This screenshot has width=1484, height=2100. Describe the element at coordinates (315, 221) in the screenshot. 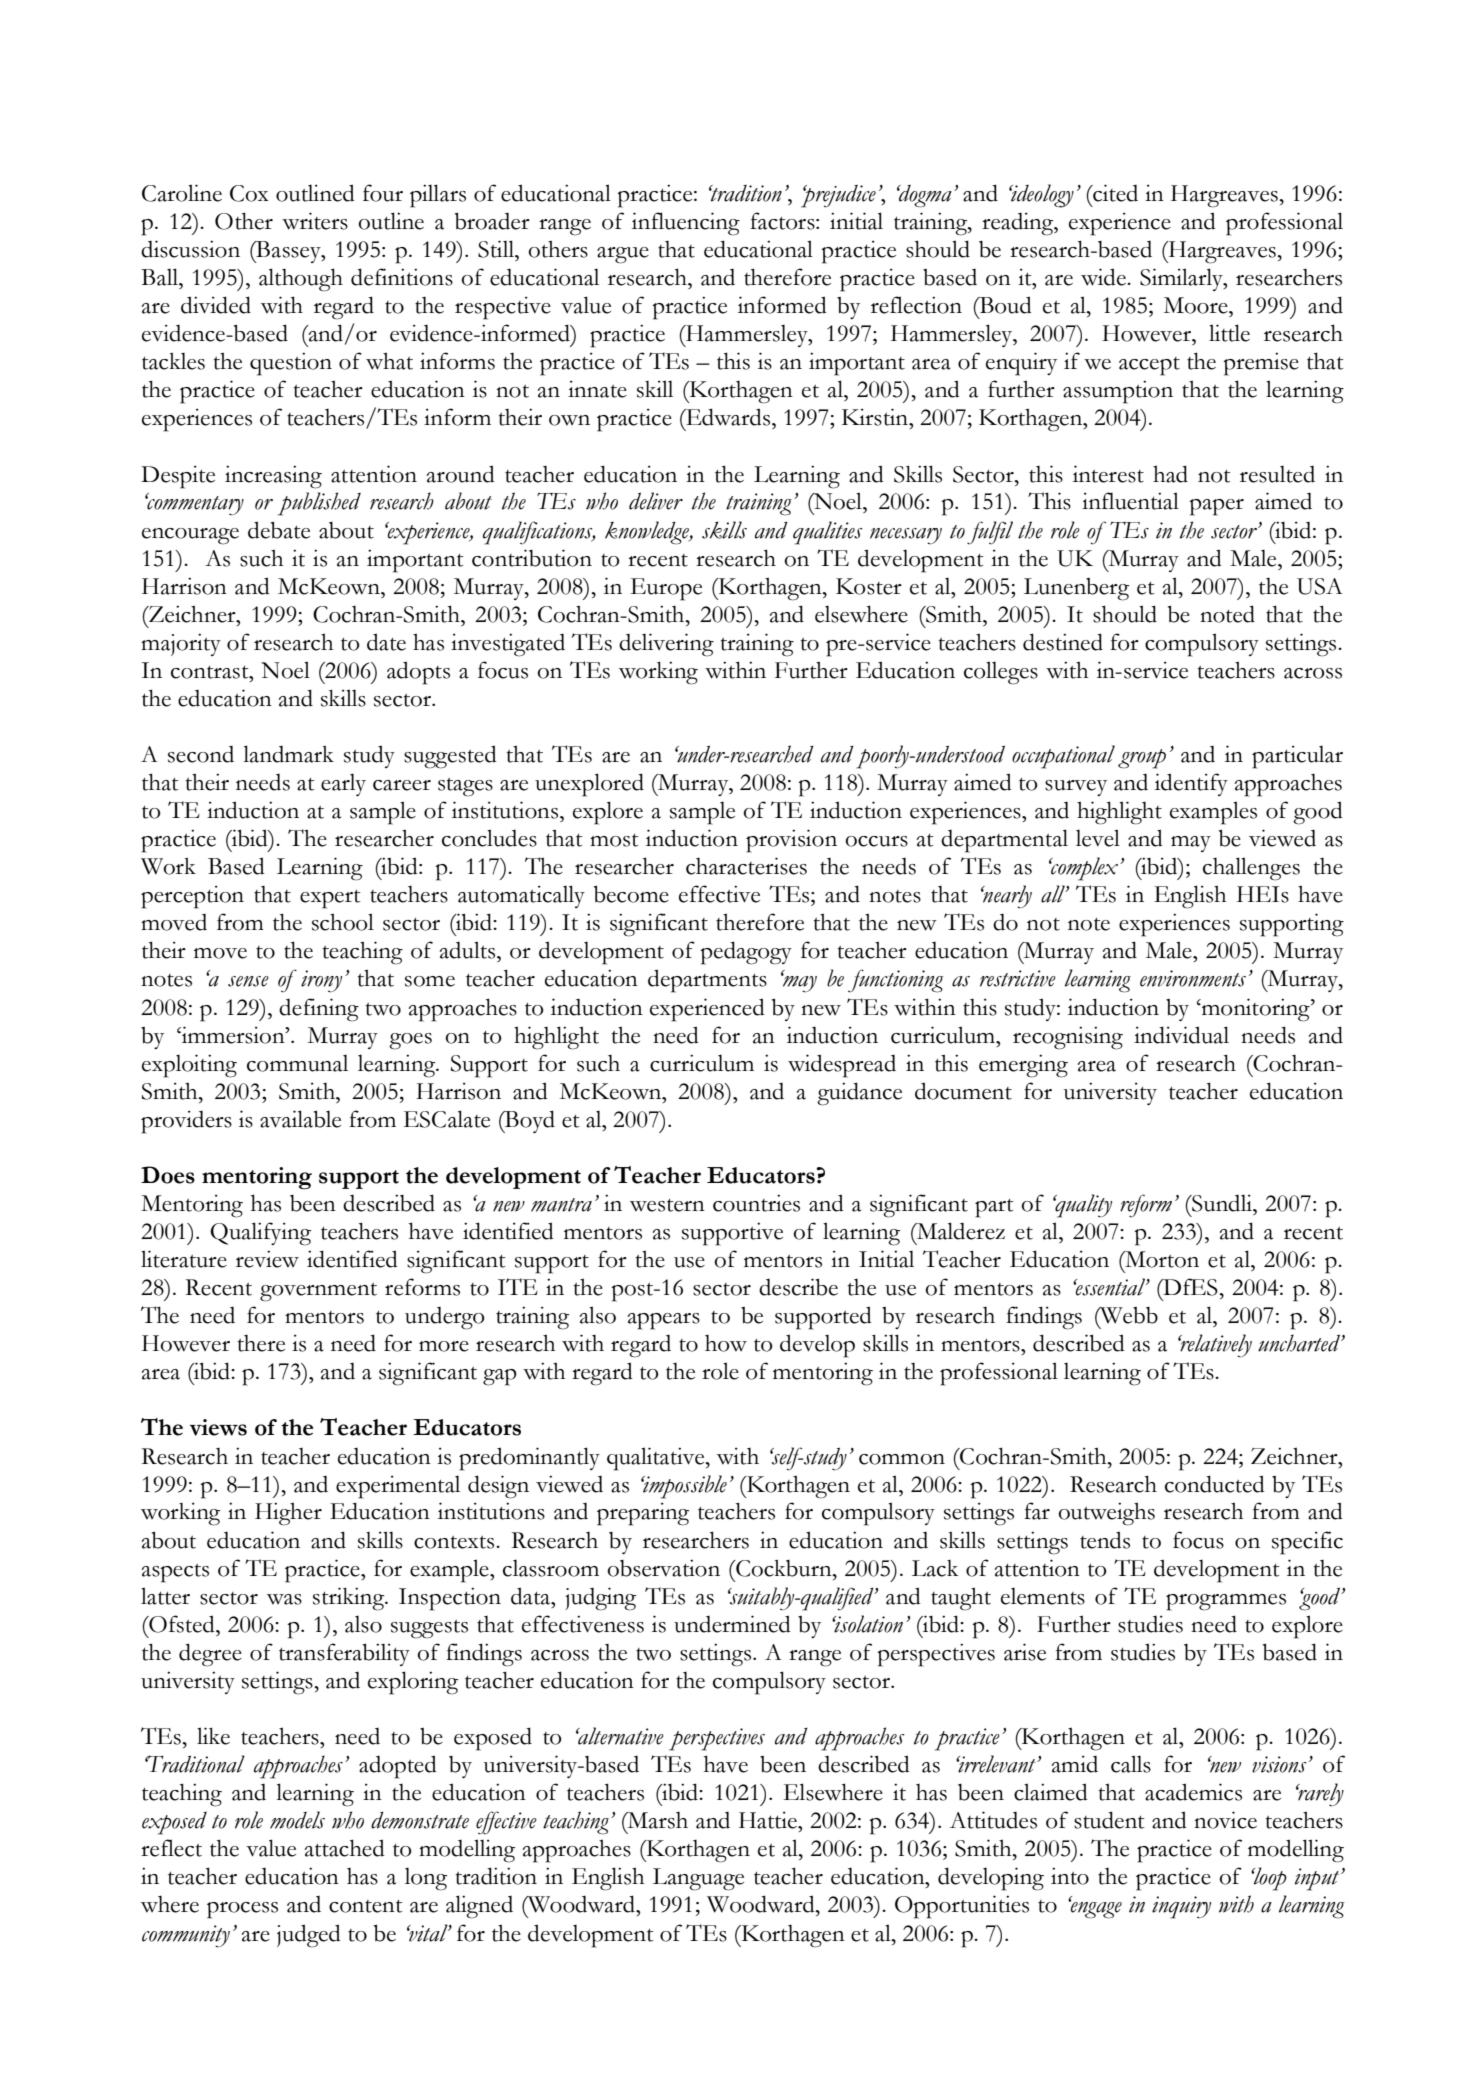

I see `writers` at that location.
